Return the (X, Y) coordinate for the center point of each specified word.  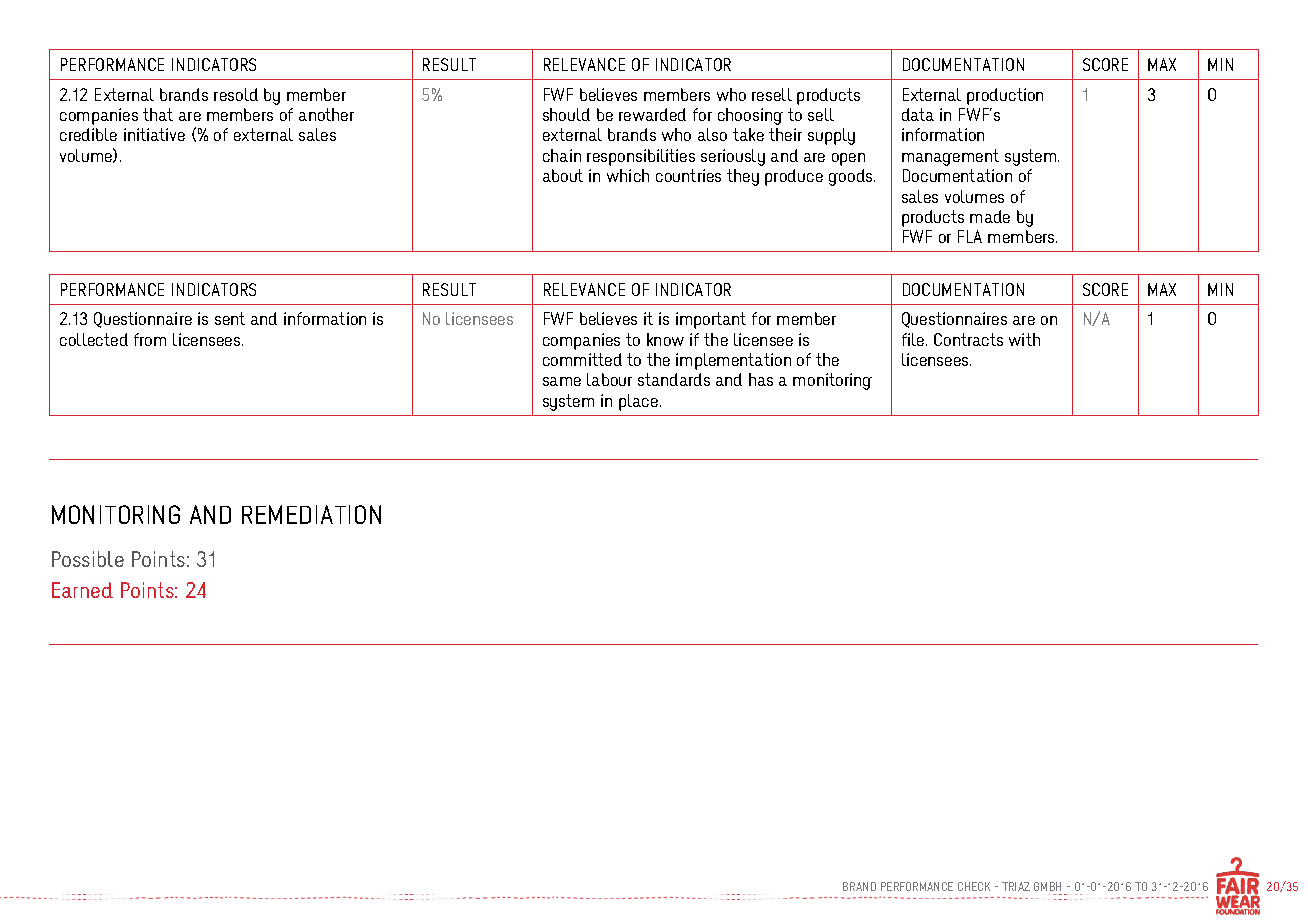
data (918, 114)
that (158, 114)
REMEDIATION (311, 514)
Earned (82, 590)
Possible (88, 559)
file (913, 339)
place (638, 402)
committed (582, 359)
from (150, 339)
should (566, 114)
